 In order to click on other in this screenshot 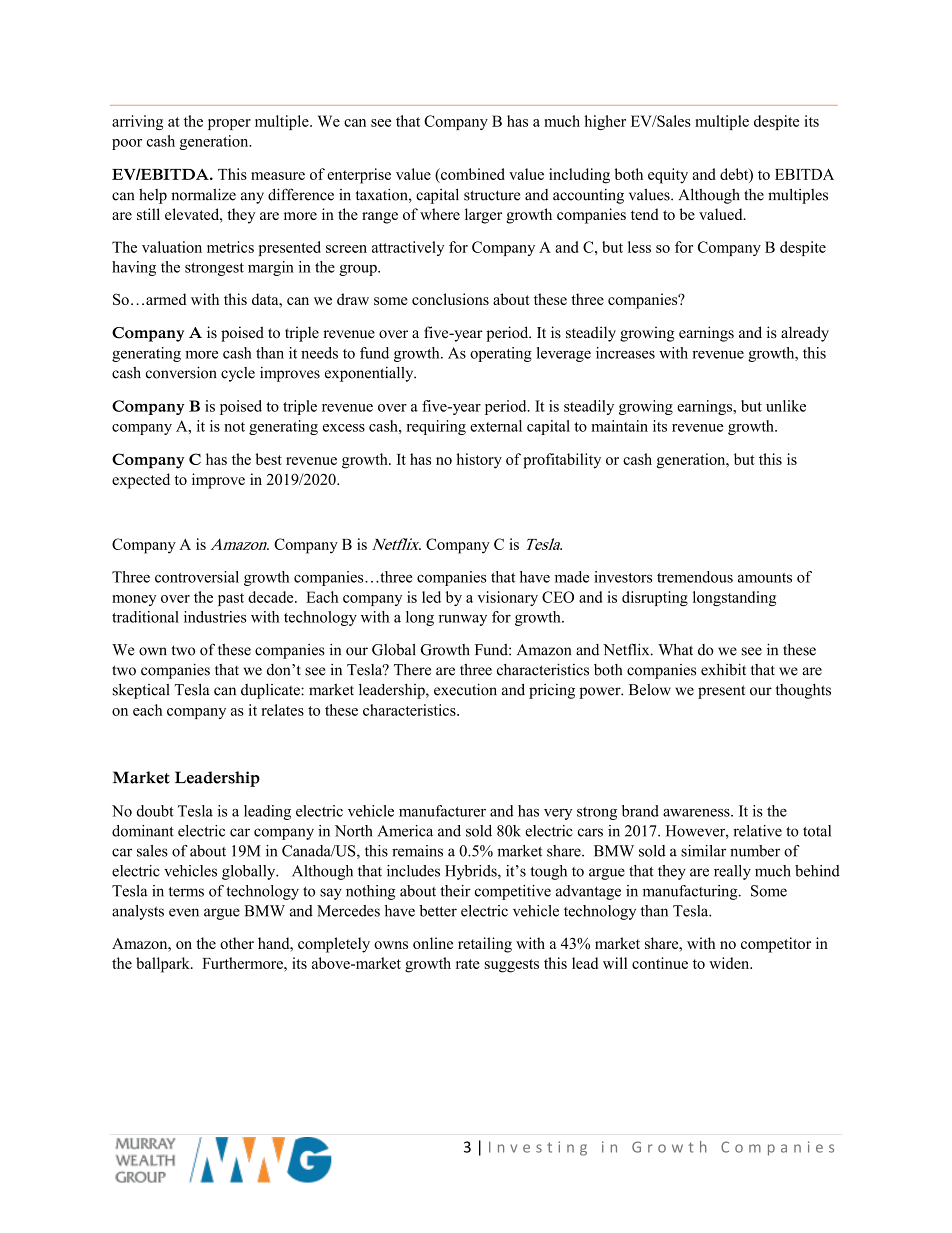, I will do `click(237, 943)`.
